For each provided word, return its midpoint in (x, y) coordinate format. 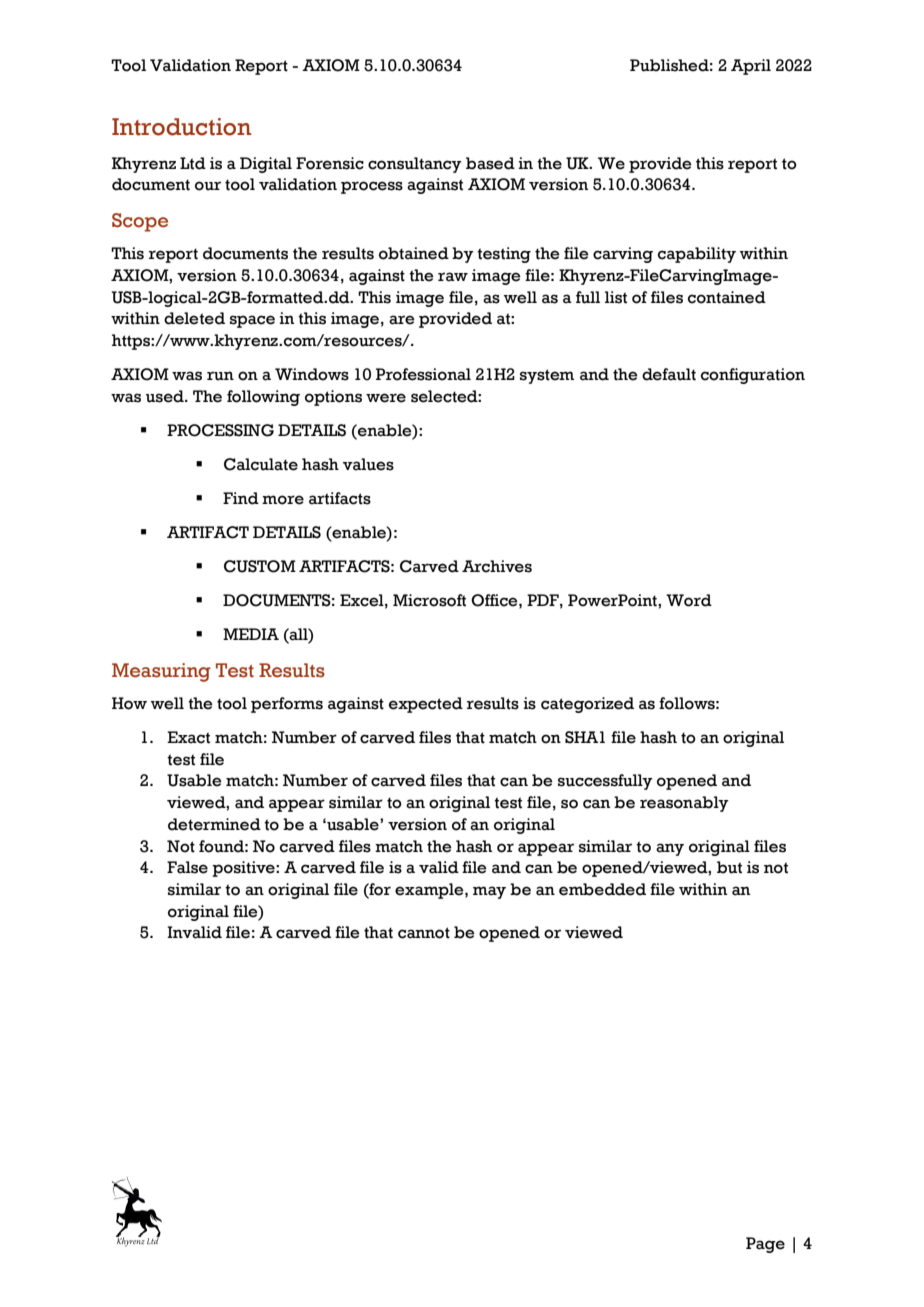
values (368, 464)
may (489, 892)
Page (765, 1245)
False (187, 867)
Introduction (181, 127)
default (669, 374)
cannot (424, 933)
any (670, 849)
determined (214, 824)
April (751, 67)
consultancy (415, 165)
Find (241, 498)
